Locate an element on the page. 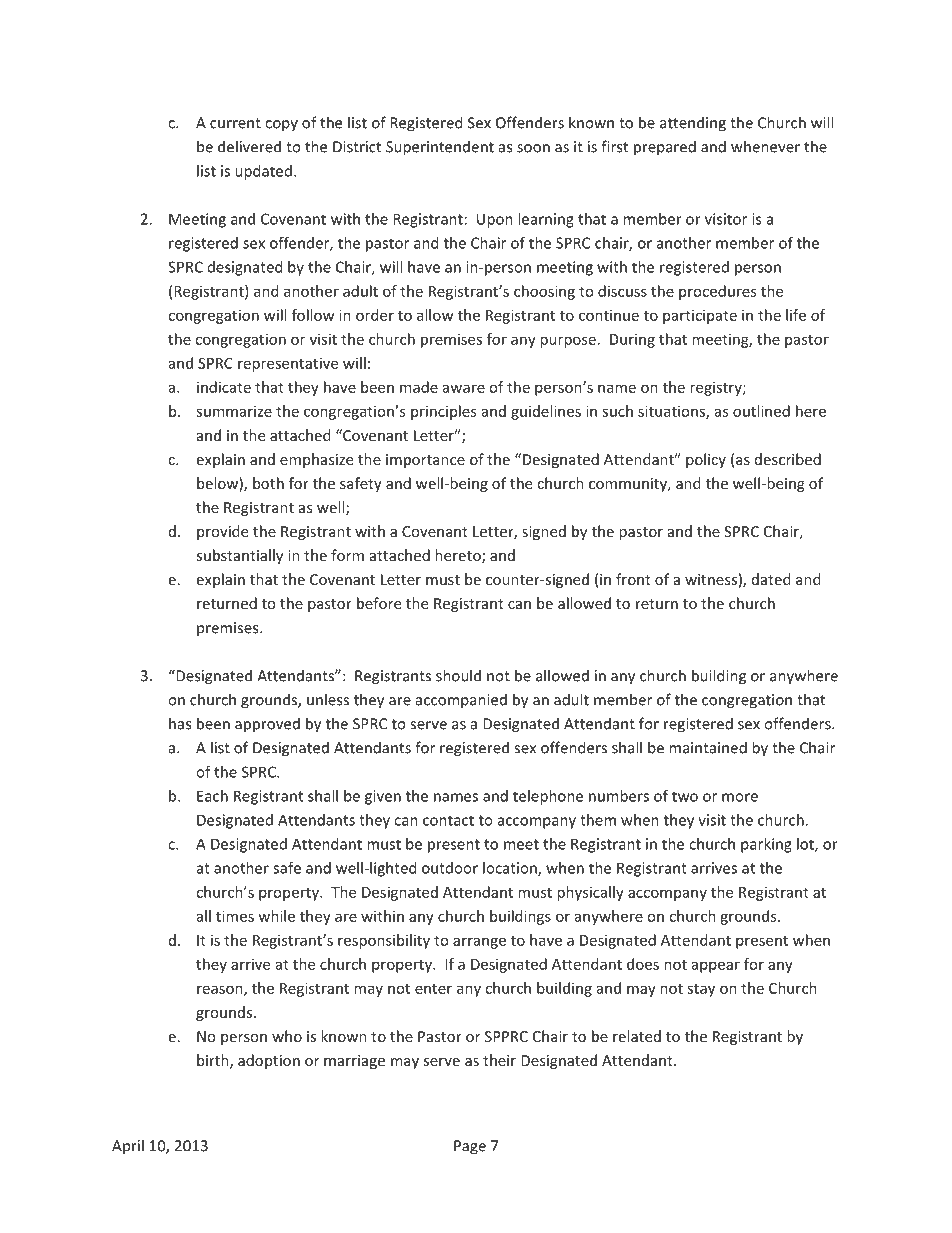  arrange is located at coordinates (479, 943).
